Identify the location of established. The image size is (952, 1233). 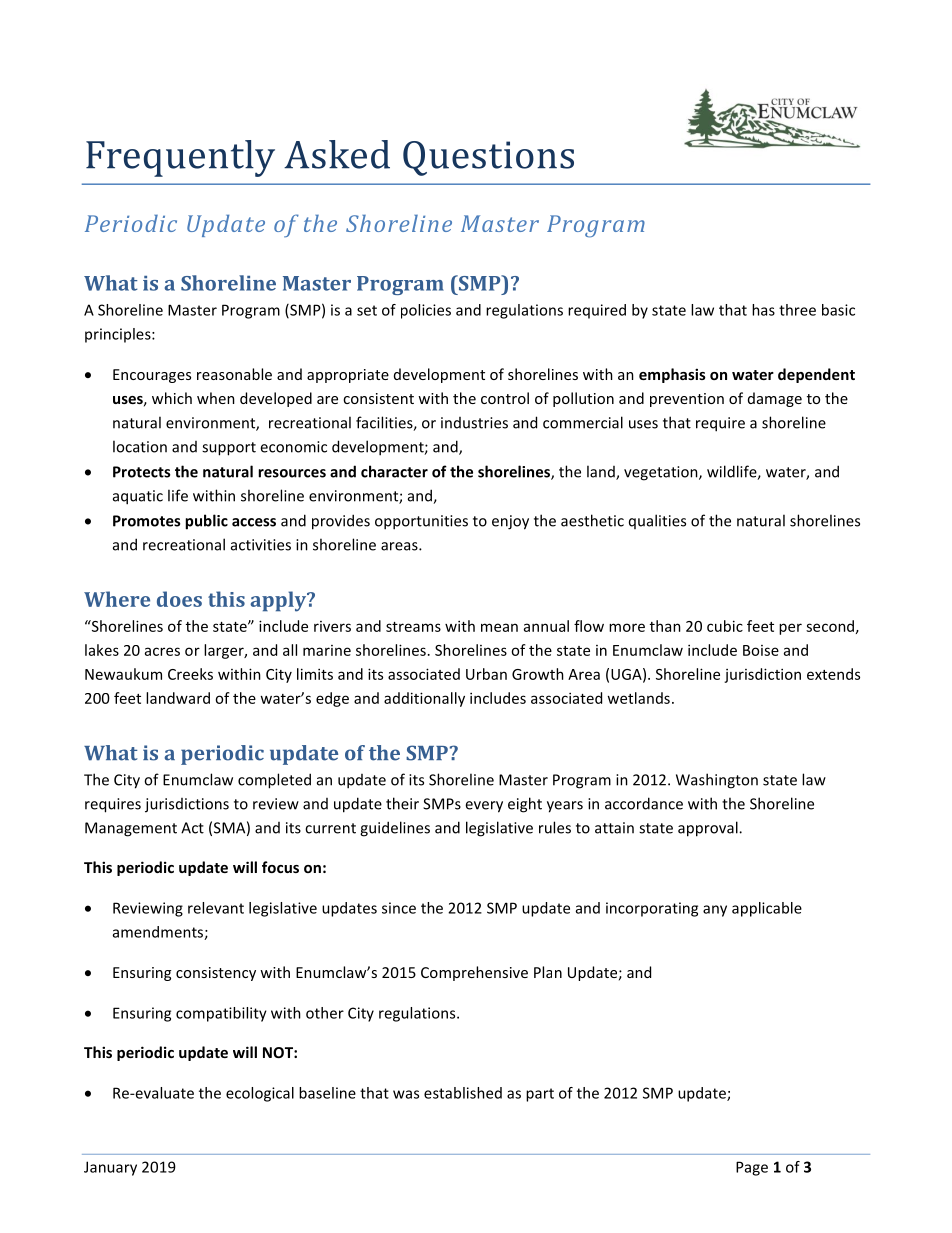
(463, 1093).
